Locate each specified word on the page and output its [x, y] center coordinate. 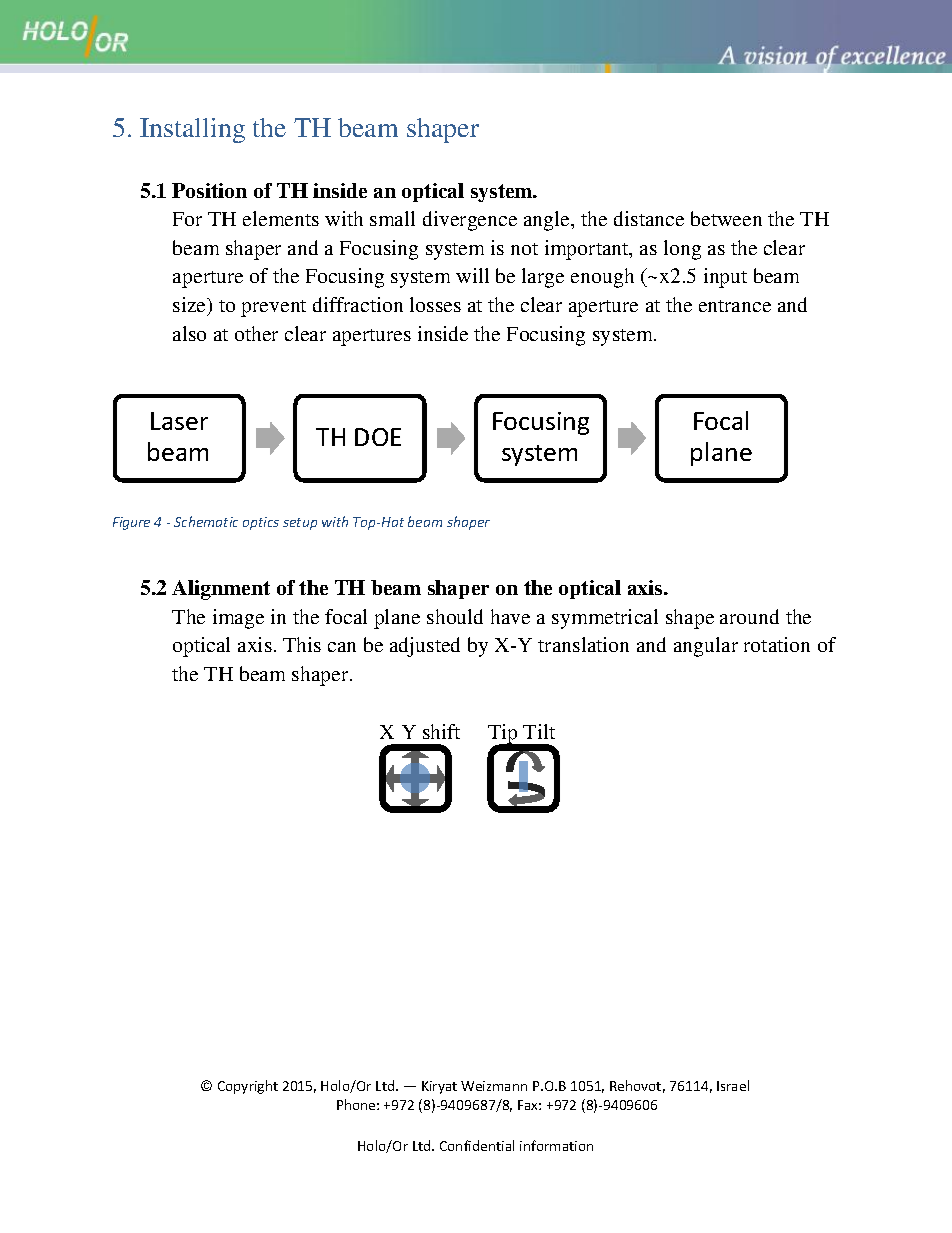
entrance [735, 306]
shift [441, 731]
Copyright [248, 1087]
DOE [378, 437]
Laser [179, 421]
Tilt [539, 731]
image [238, 619]
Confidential [477, 1145]
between [726, 218]
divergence [470, 221]
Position [209, 190]
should [455, 616]
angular [706, 647]
